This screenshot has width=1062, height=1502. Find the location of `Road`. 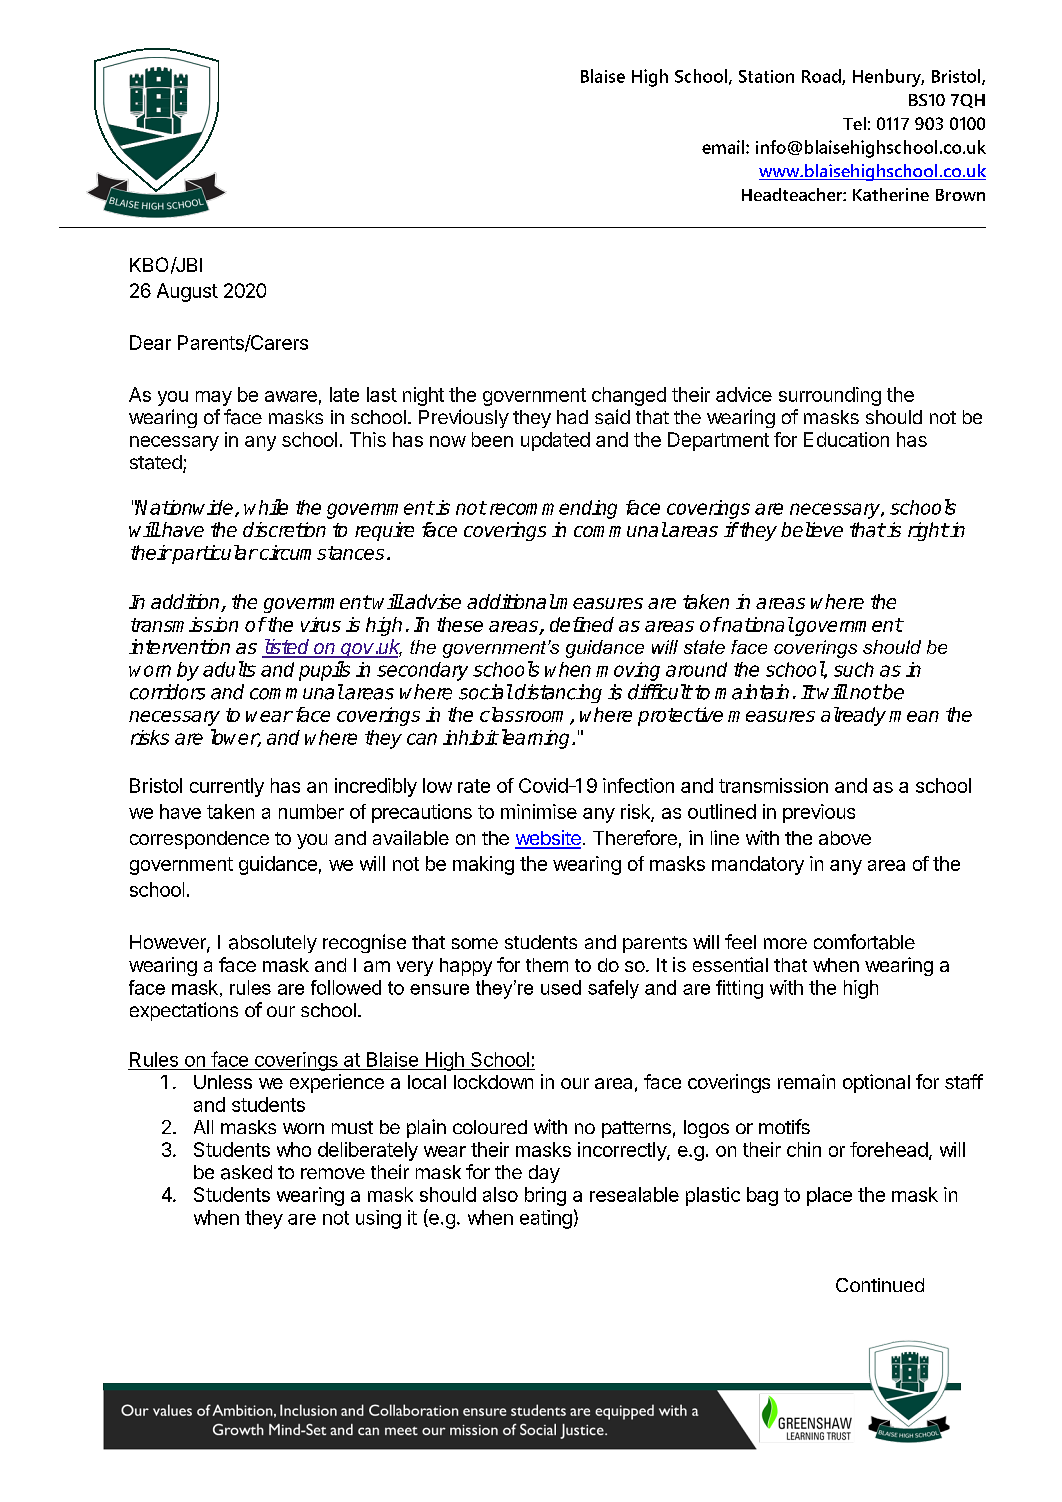

Road is located at coordinates (822, 77).
